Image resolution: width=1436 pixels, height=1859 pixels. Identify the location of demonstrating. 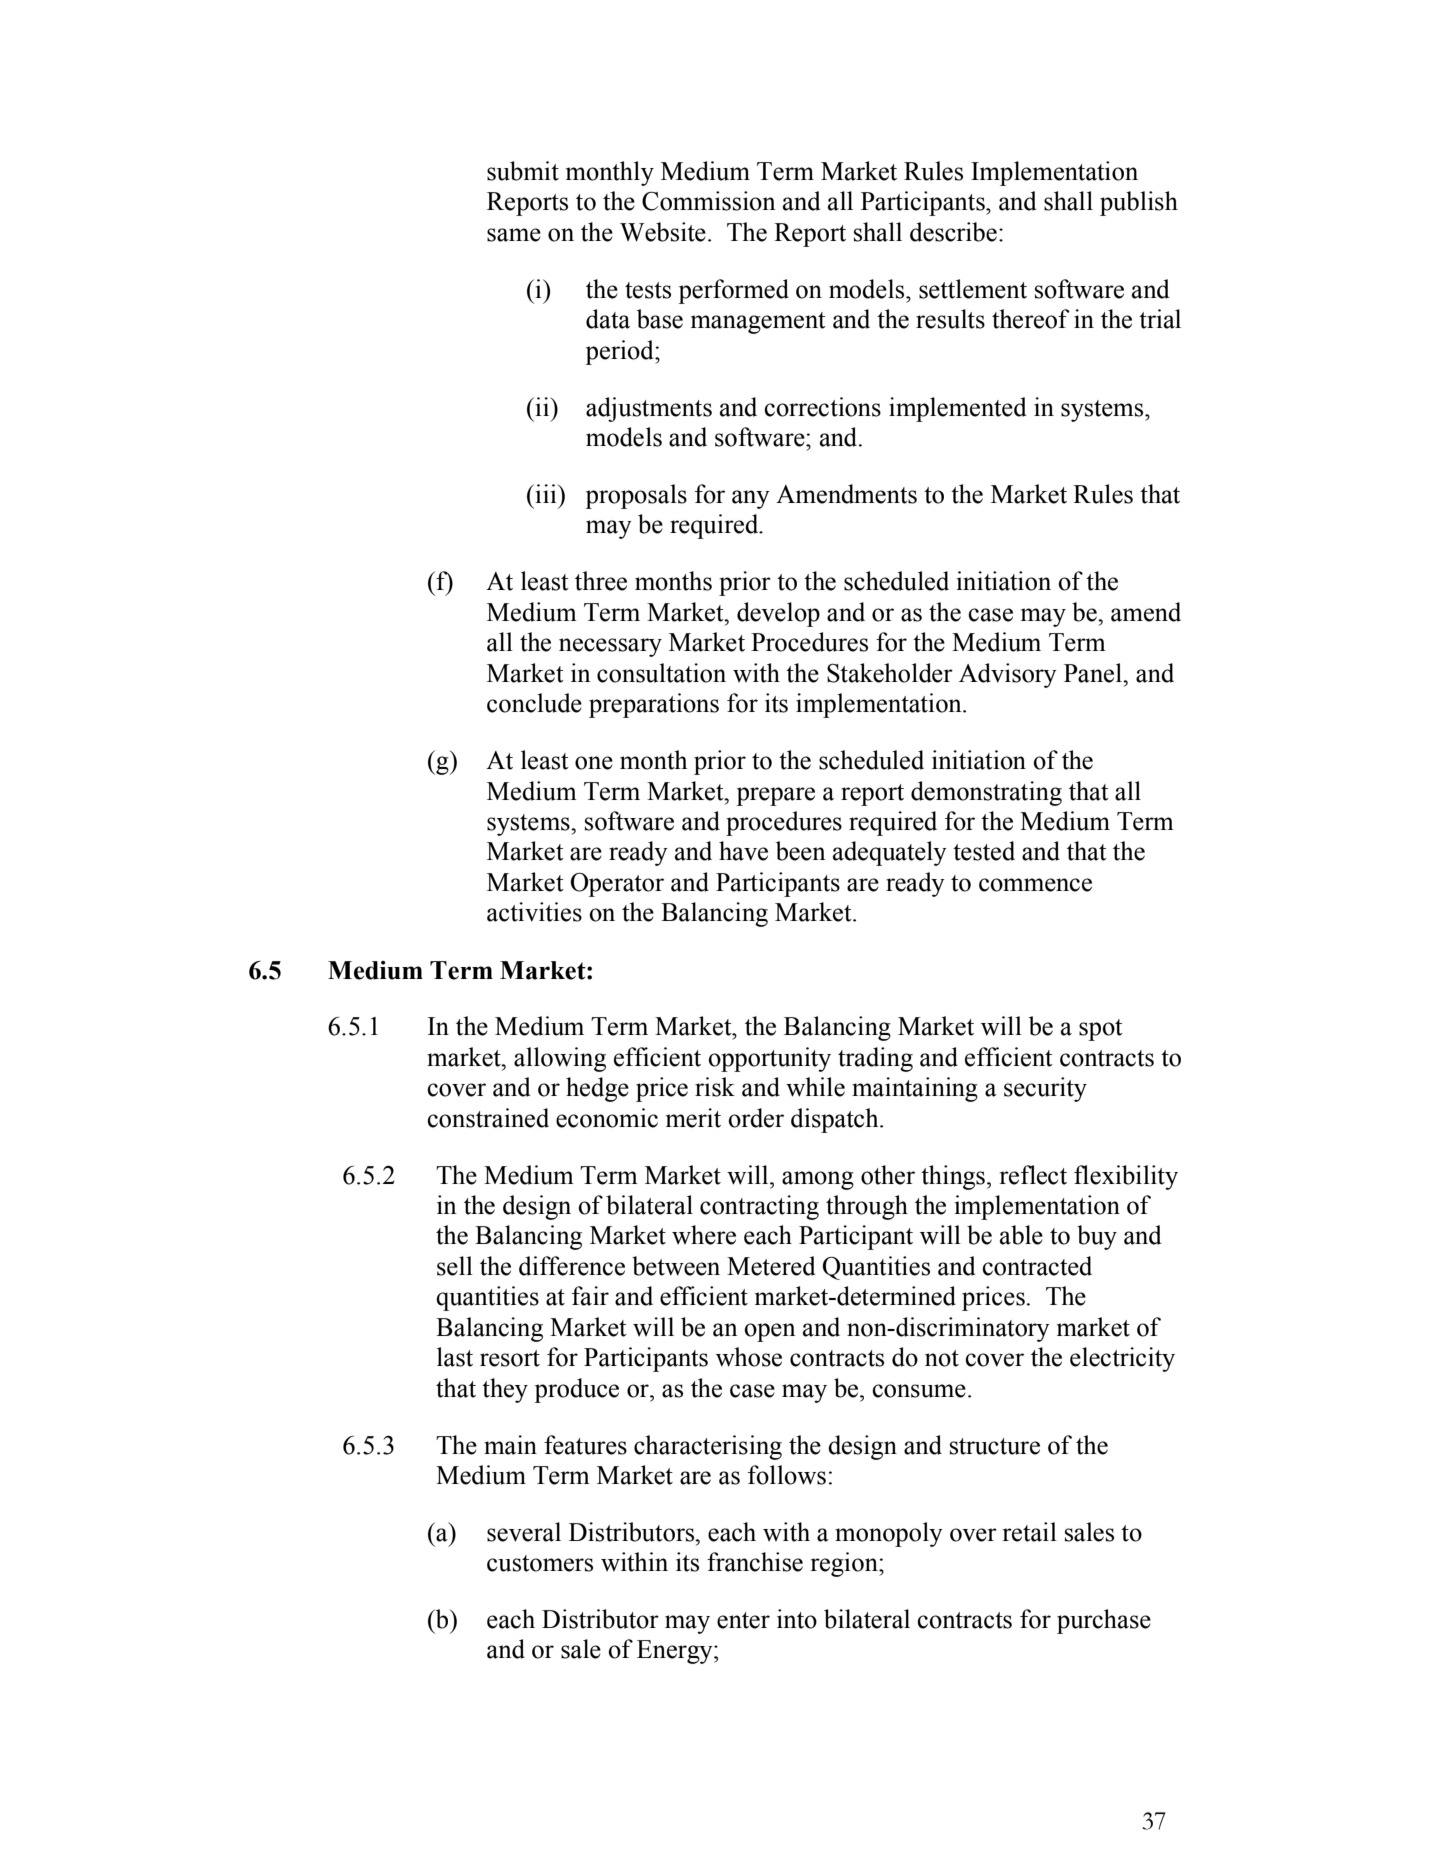
(986, 793).
